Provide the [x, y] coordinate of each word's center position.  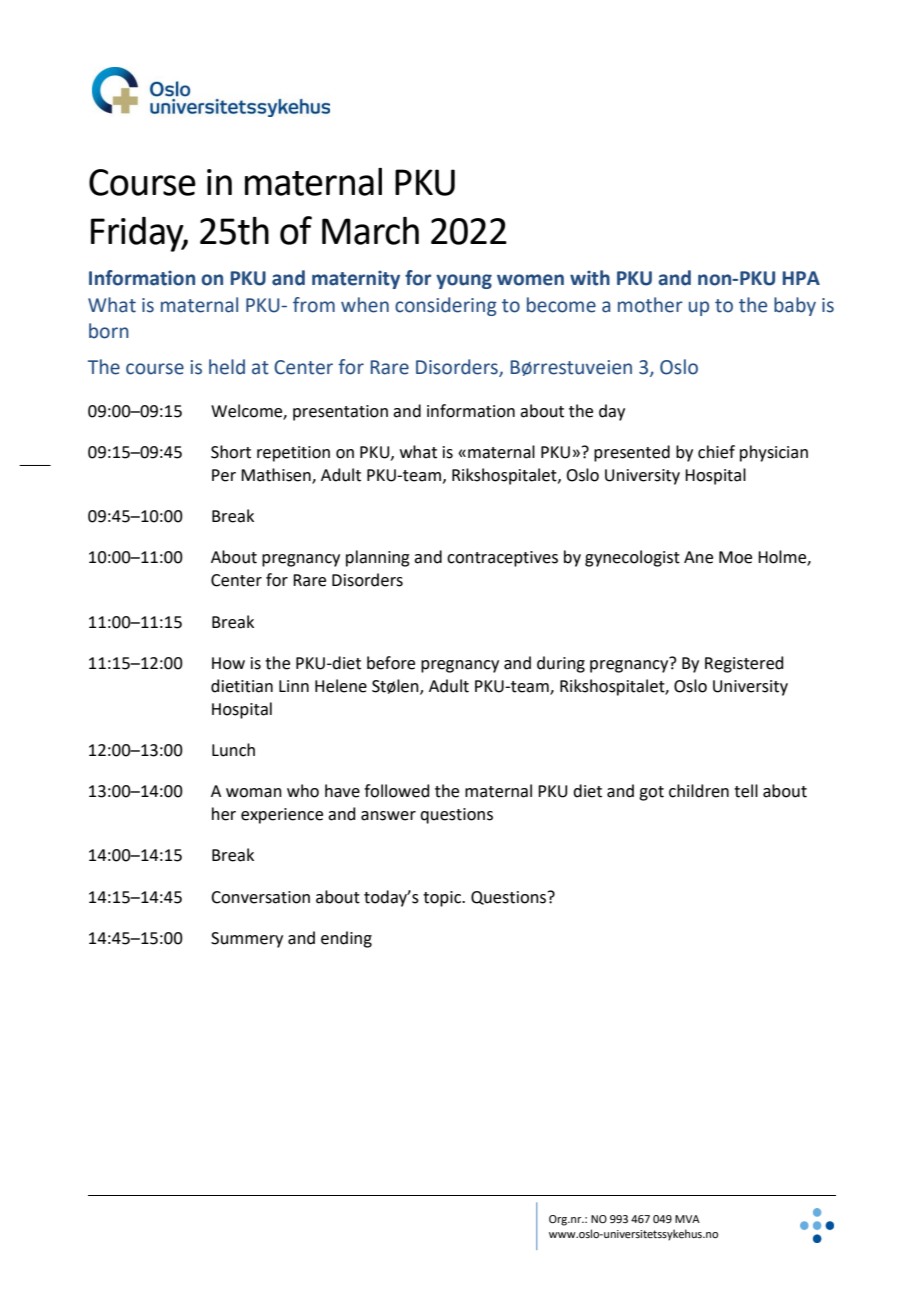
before [391, 663]
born [109, 331]
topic [443, 899]
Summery [247, 940]
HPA [801, 278]
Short [231, 452]
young [464, 281]
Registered [744, 664]
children [699, 791]
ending [346, 939]
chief [716, 452]
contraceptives [502, 559]
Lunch [233, 750]
